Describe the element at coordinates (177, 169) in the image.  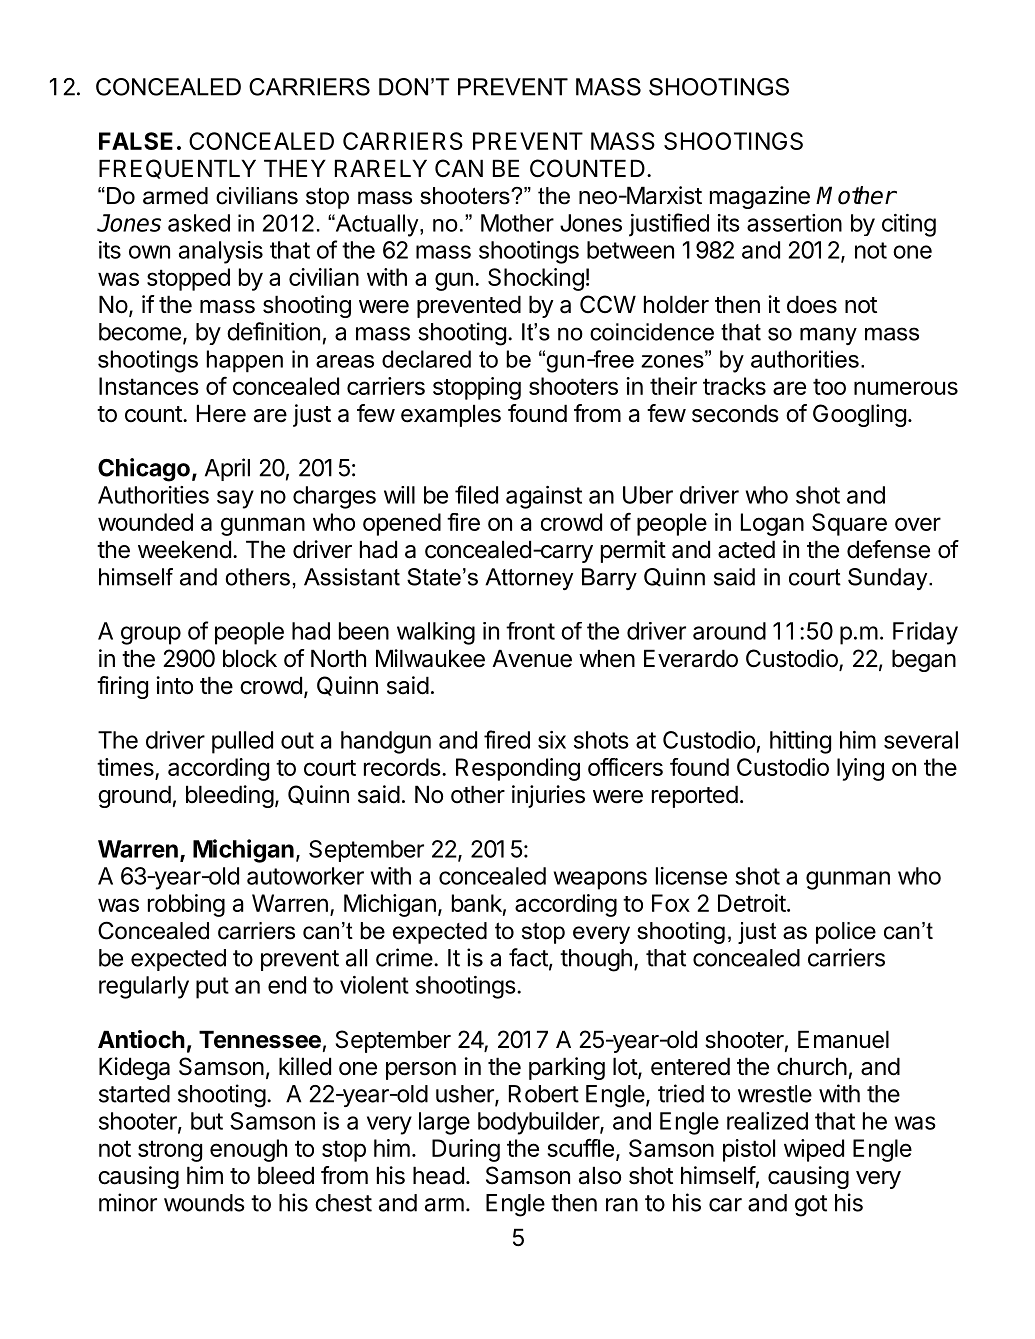
I see `FREQUENTLY` at that location.
